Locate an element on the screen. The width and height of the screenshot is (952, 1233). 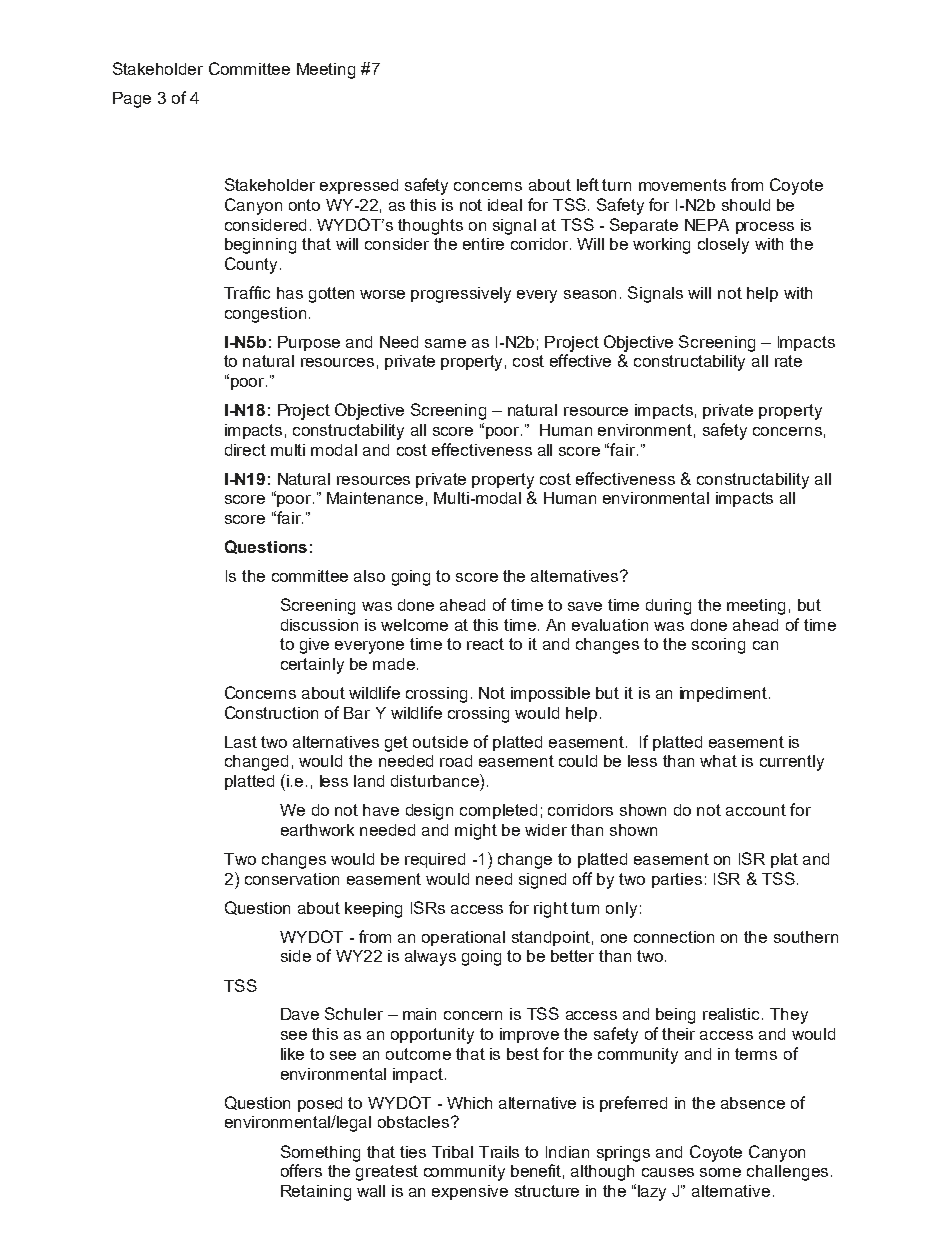
offers is located at coordinates (301, 1170).
